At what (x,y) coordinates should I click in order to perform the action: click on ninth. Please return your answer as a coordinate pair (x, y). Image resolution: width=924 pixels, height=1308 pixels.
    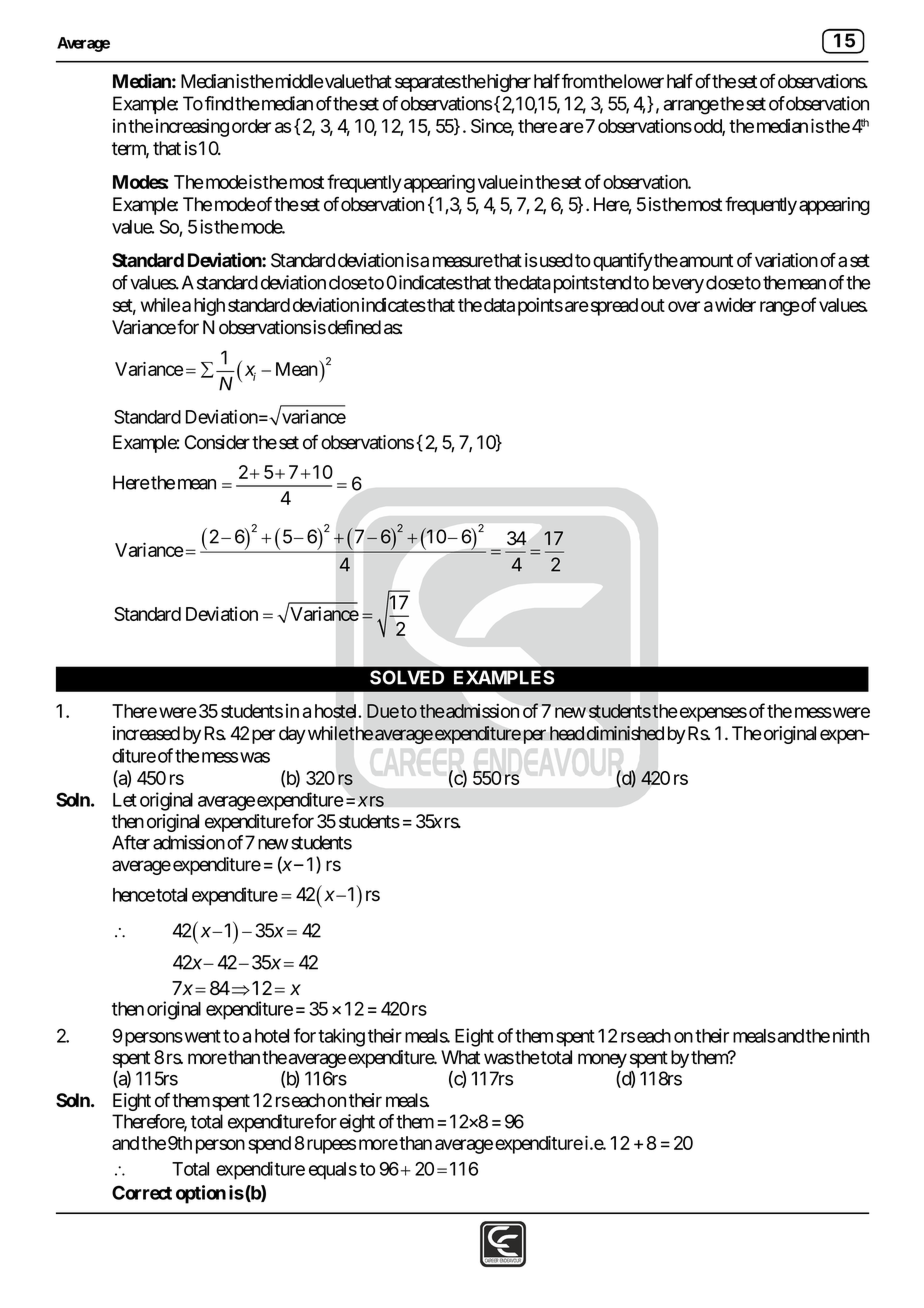
    Looking at the image, I should click on (851, 1035).
